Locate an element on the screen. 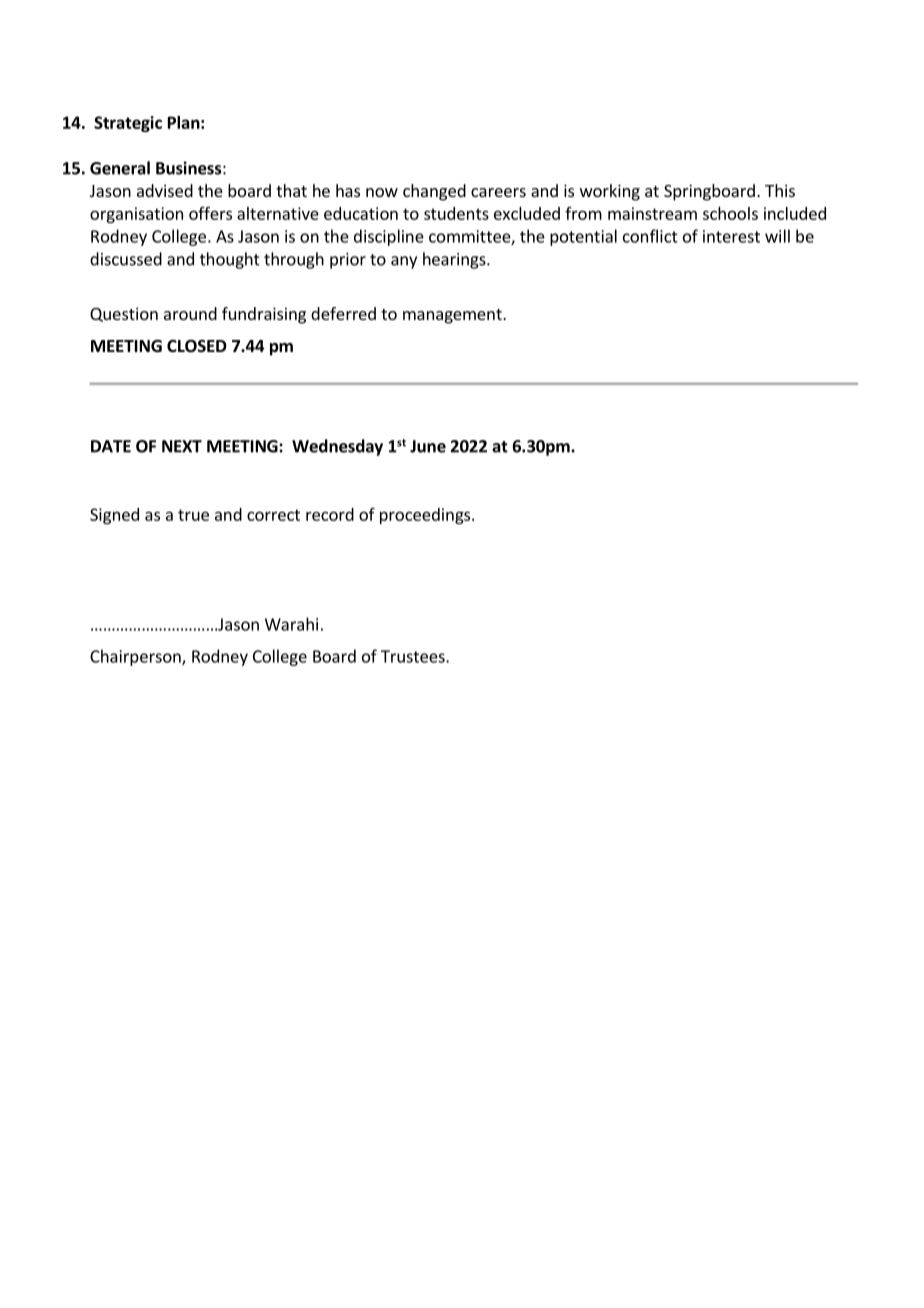 The height and width of the screenshot is (1308, 924). interest is located at coordinates (731, 236).
